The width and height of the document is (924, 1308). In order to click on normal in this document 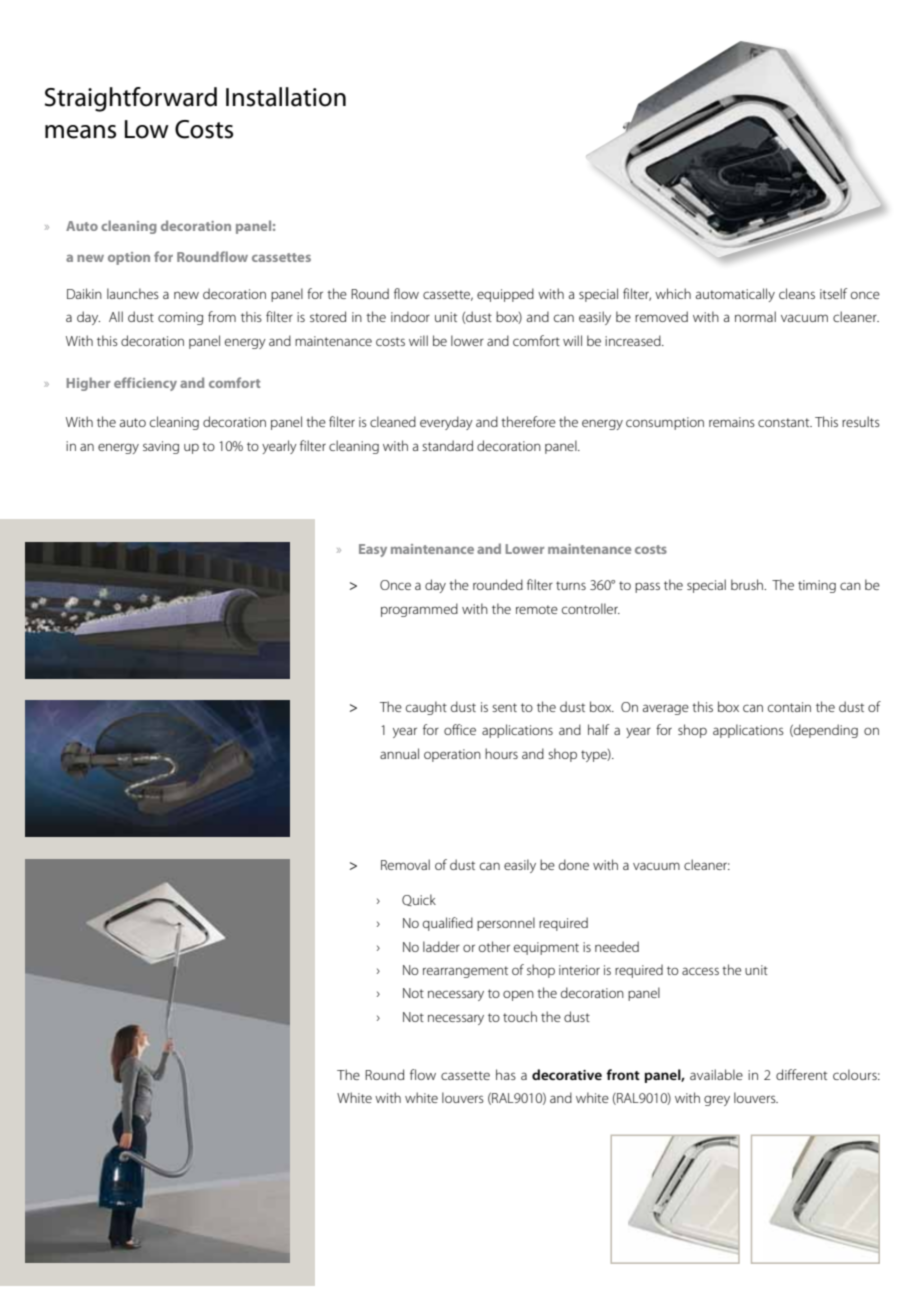, I will do `click(755, 316)`.
